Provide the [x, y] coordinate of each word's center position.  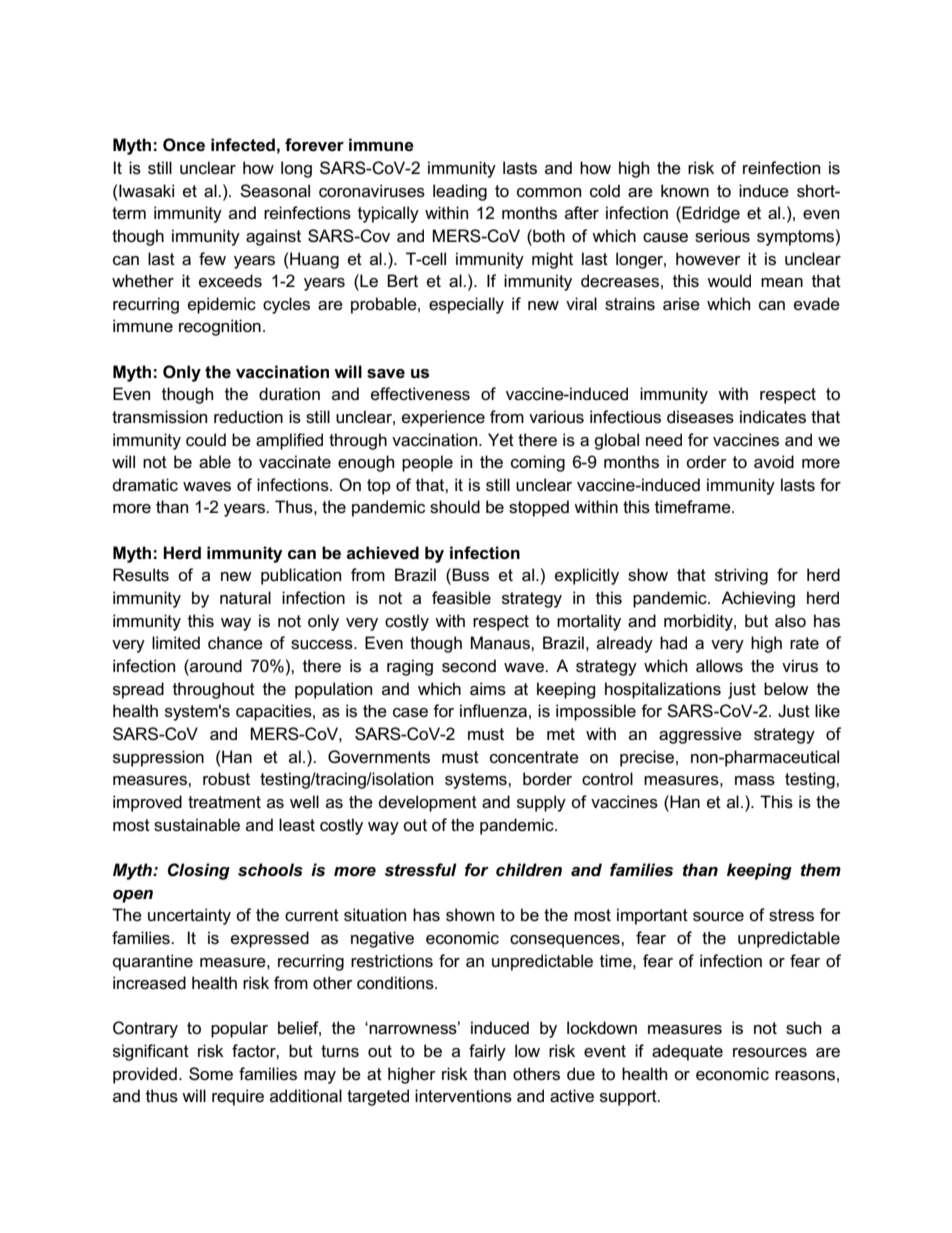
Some [211, 1074]
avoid [774, 462]
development [428, 803]
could [206, 440]
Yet [501, 440]
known [685, 190]
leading [460, 192]
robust [226, 779]
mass [755, 781]
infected [243, 145]
